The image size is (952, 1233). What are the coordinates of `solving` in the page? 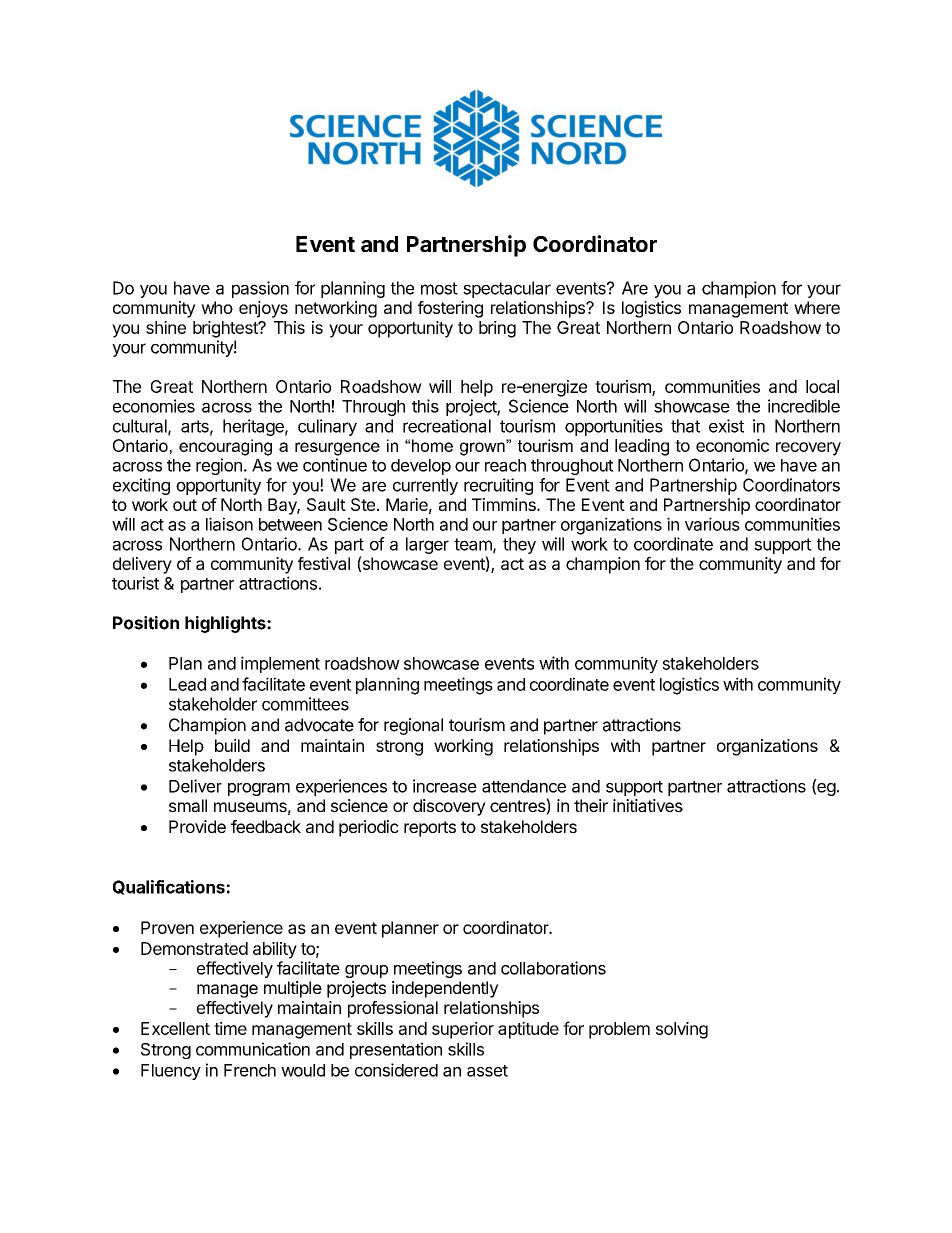 It's located at (682, 1030).
